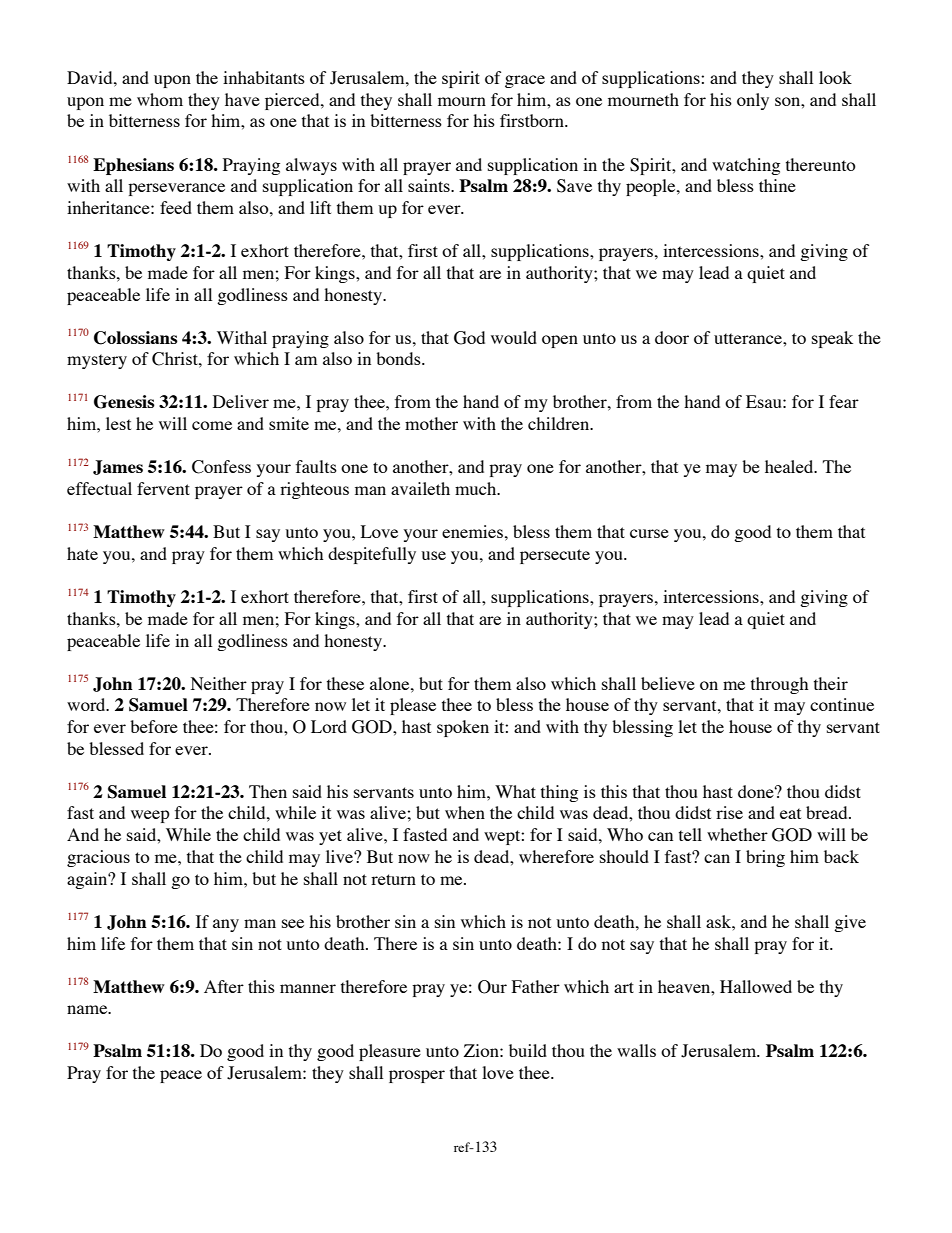 This screenshot has height=1233, width=952. What do you see at coordinates (88, 1009) in the screenshot?
I see `name` at bounding box center [88, 1009].
